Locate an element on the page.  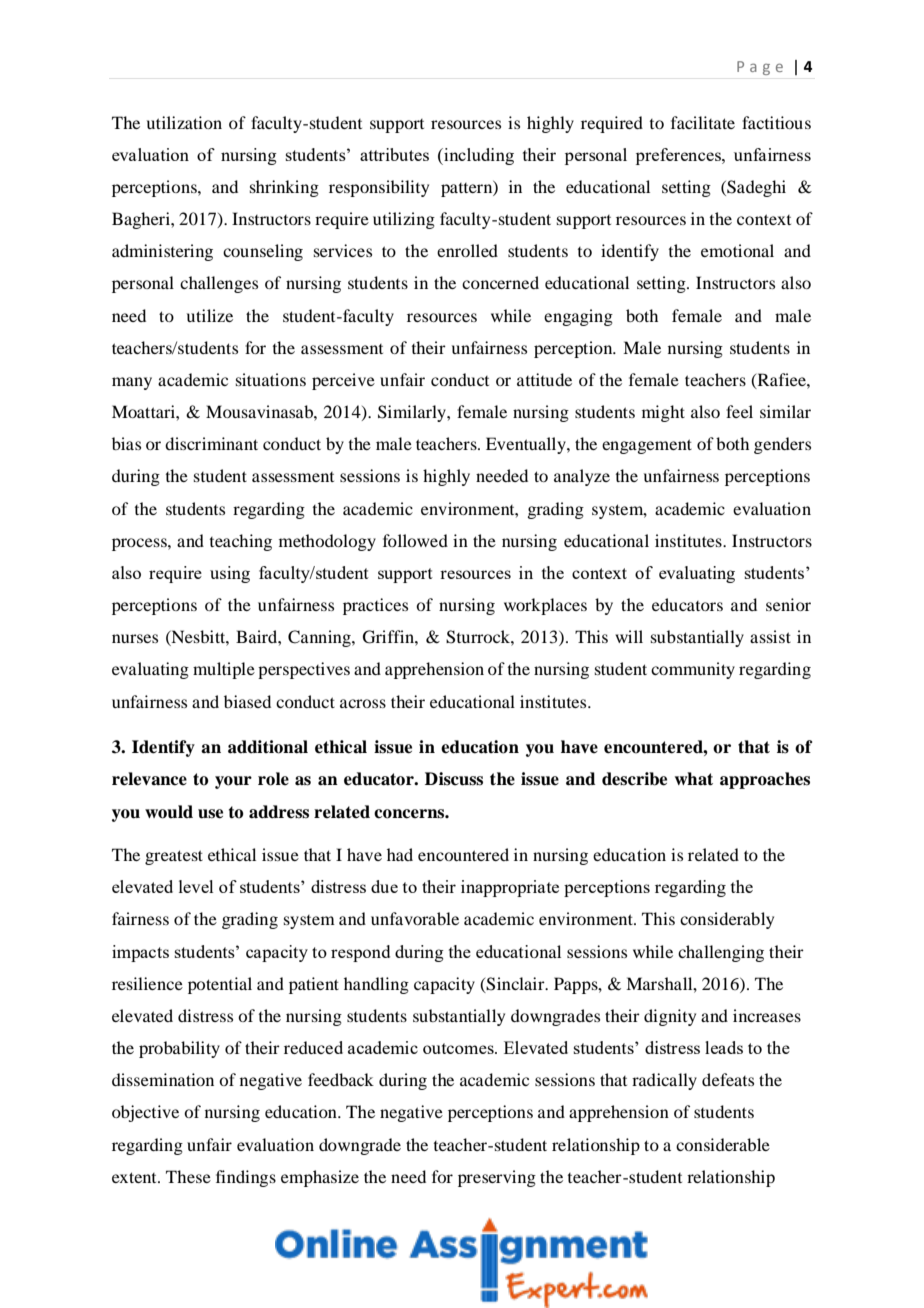
Discuss is located at coordinates (454, 779).
